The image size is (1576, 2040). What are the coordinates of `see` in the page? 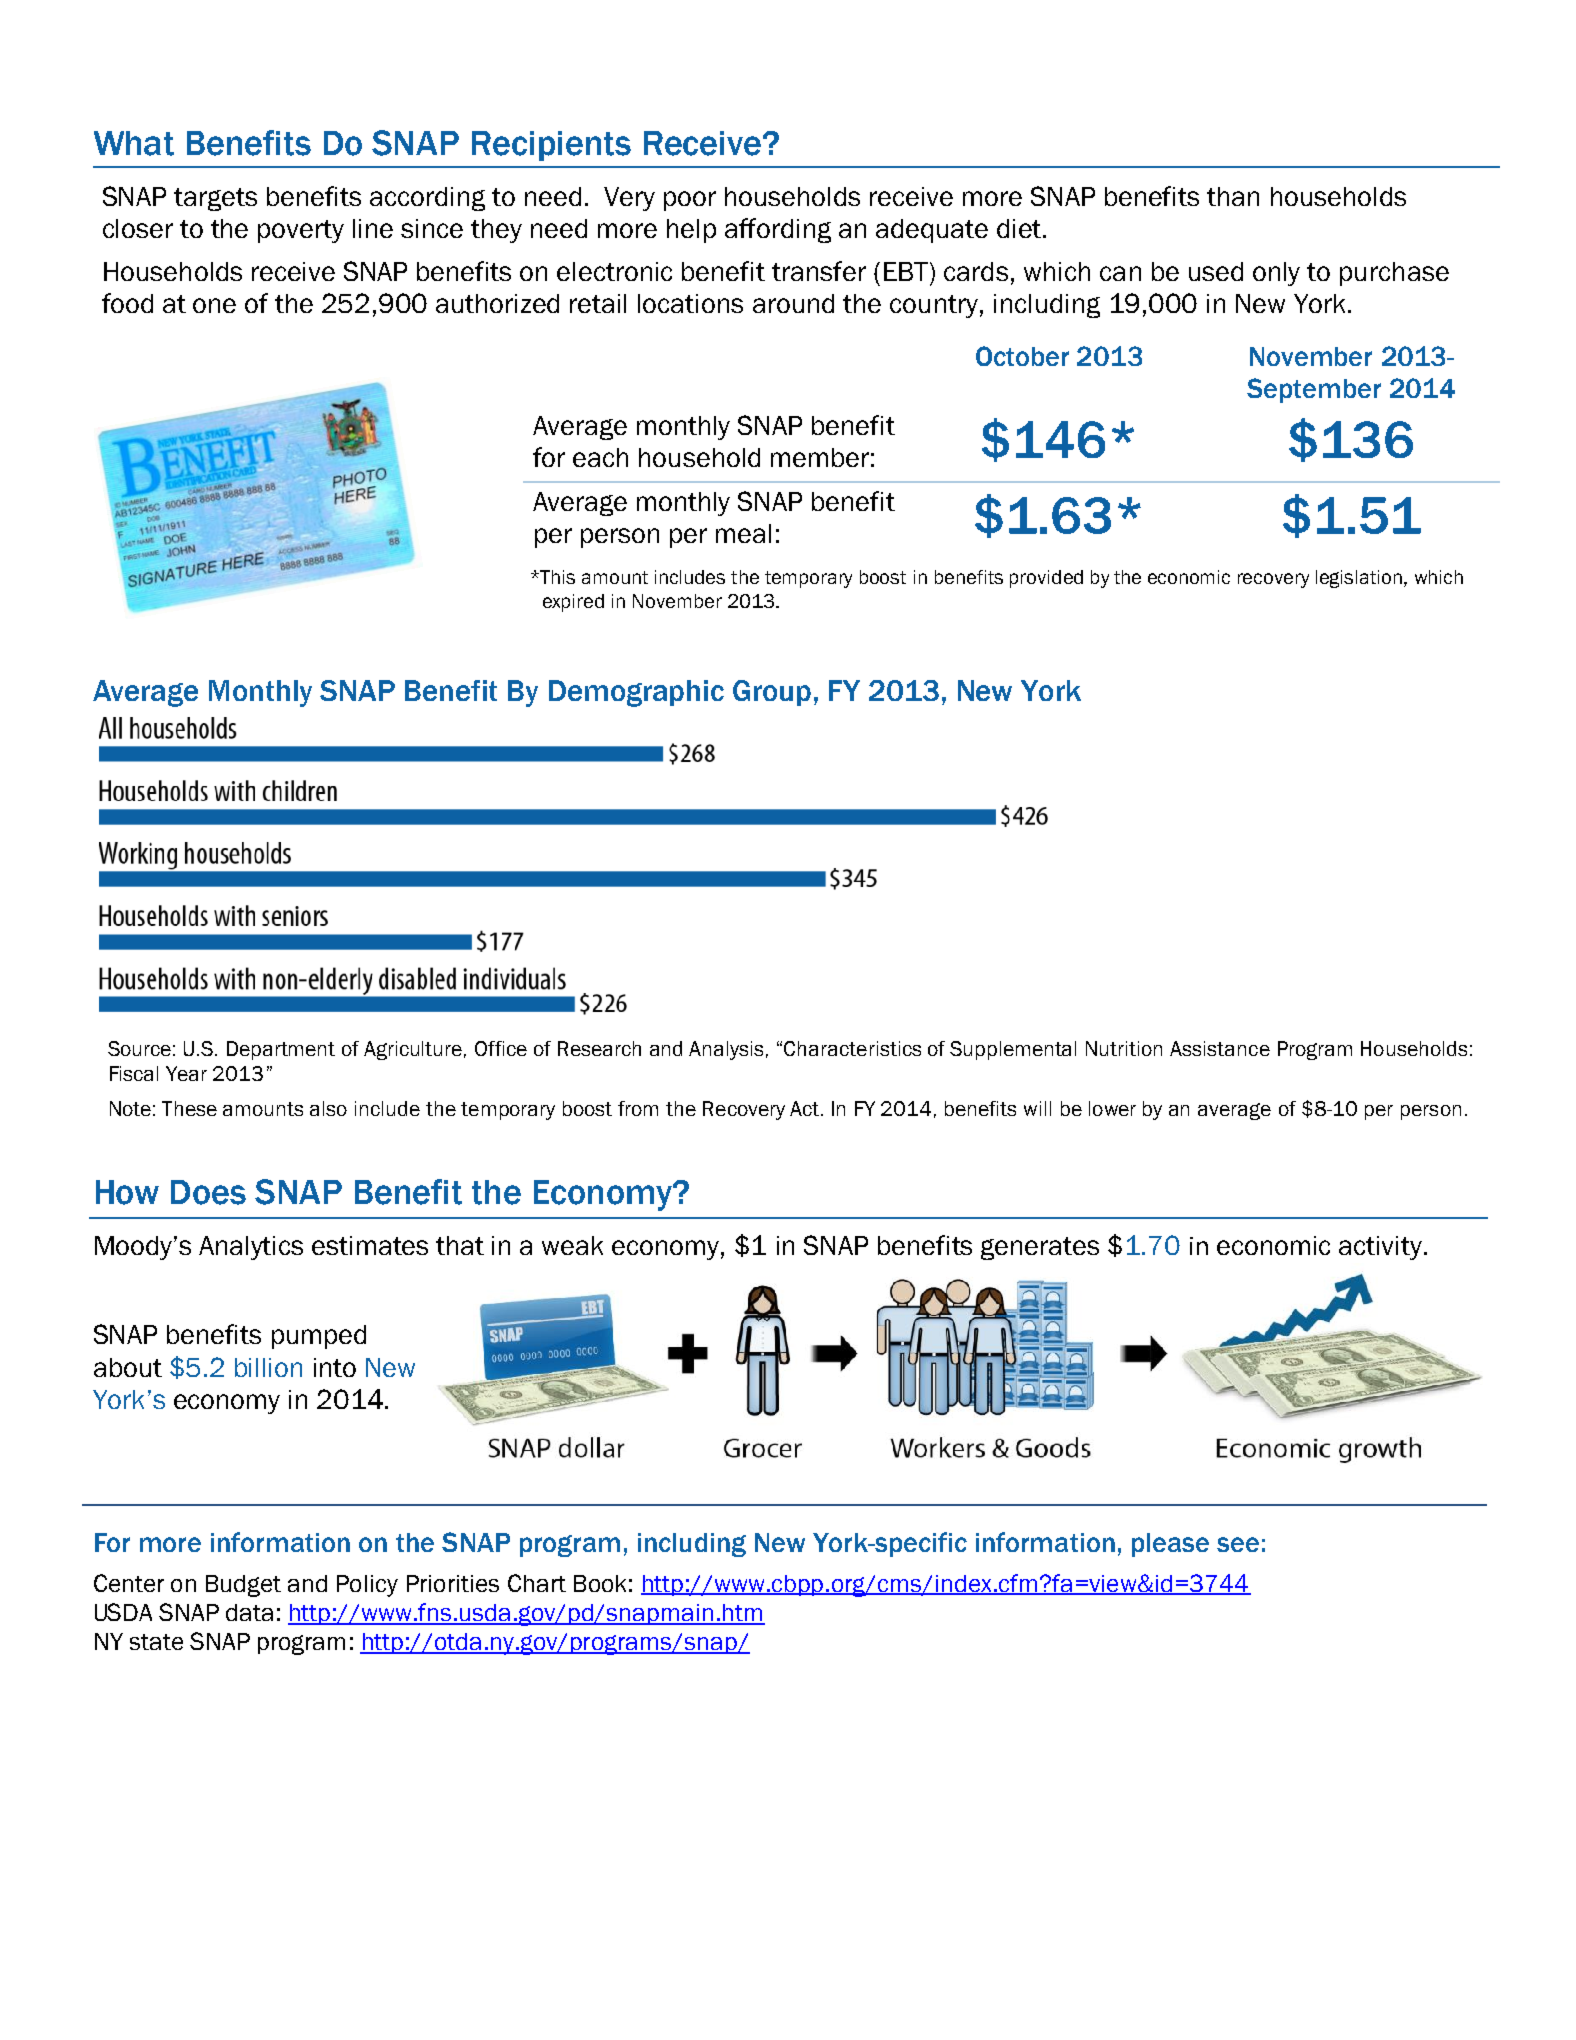 It's located at (1238, 1544).
